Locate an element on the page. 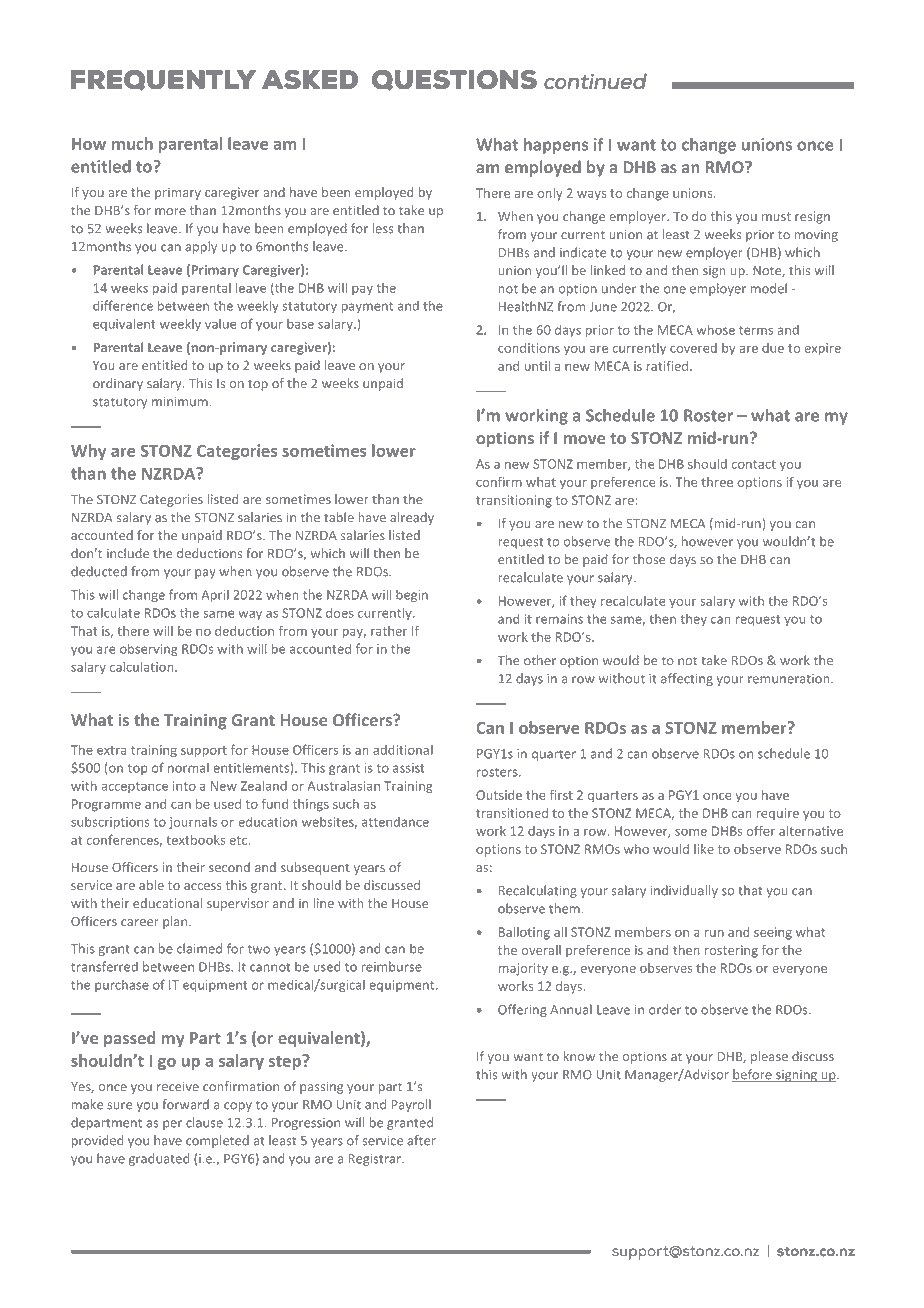 The image size is (924, 1308). only is located at coordinates (550, 194).
